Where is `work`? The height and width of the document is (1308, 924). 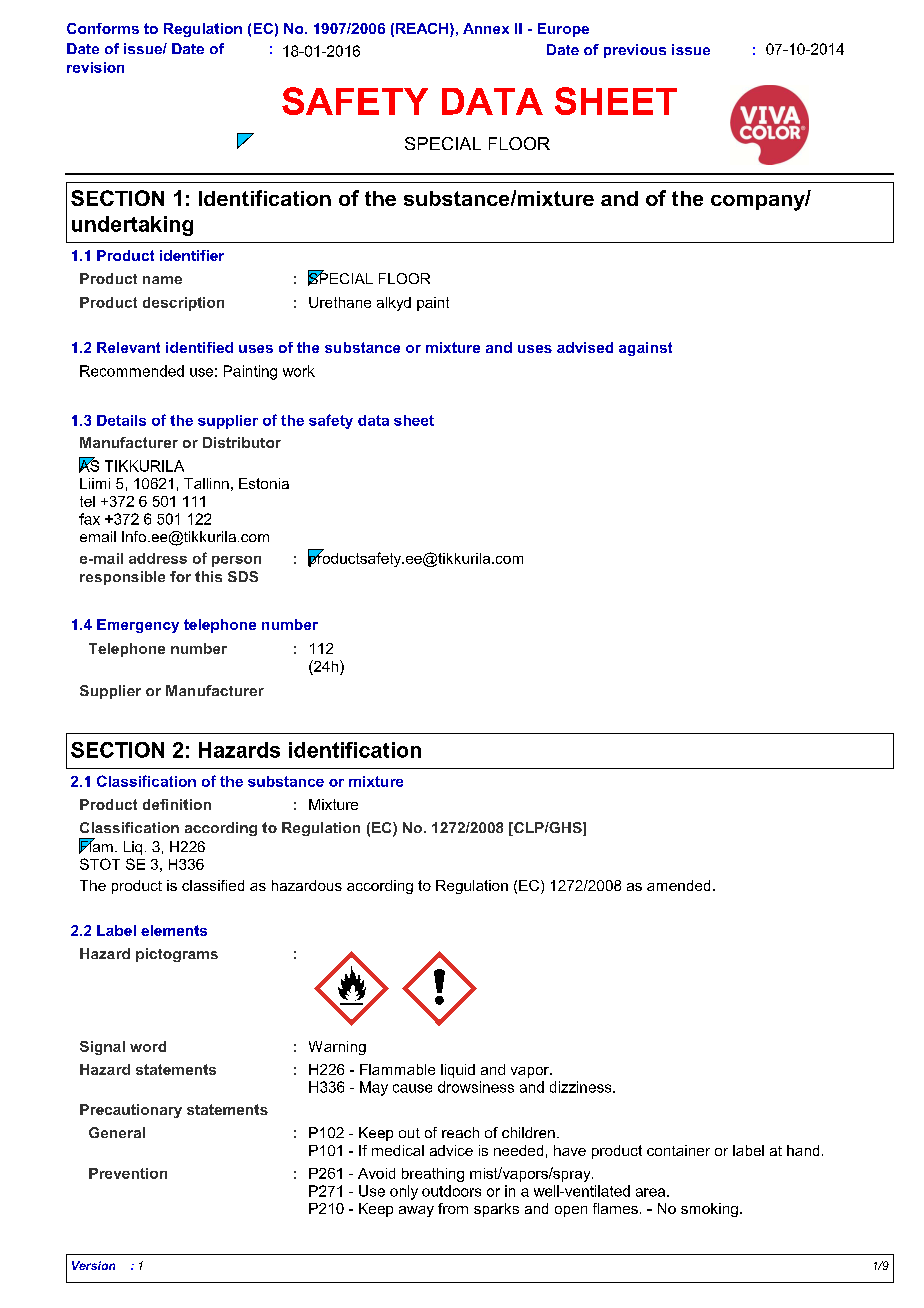
work is located at coordinates (299, 371).
